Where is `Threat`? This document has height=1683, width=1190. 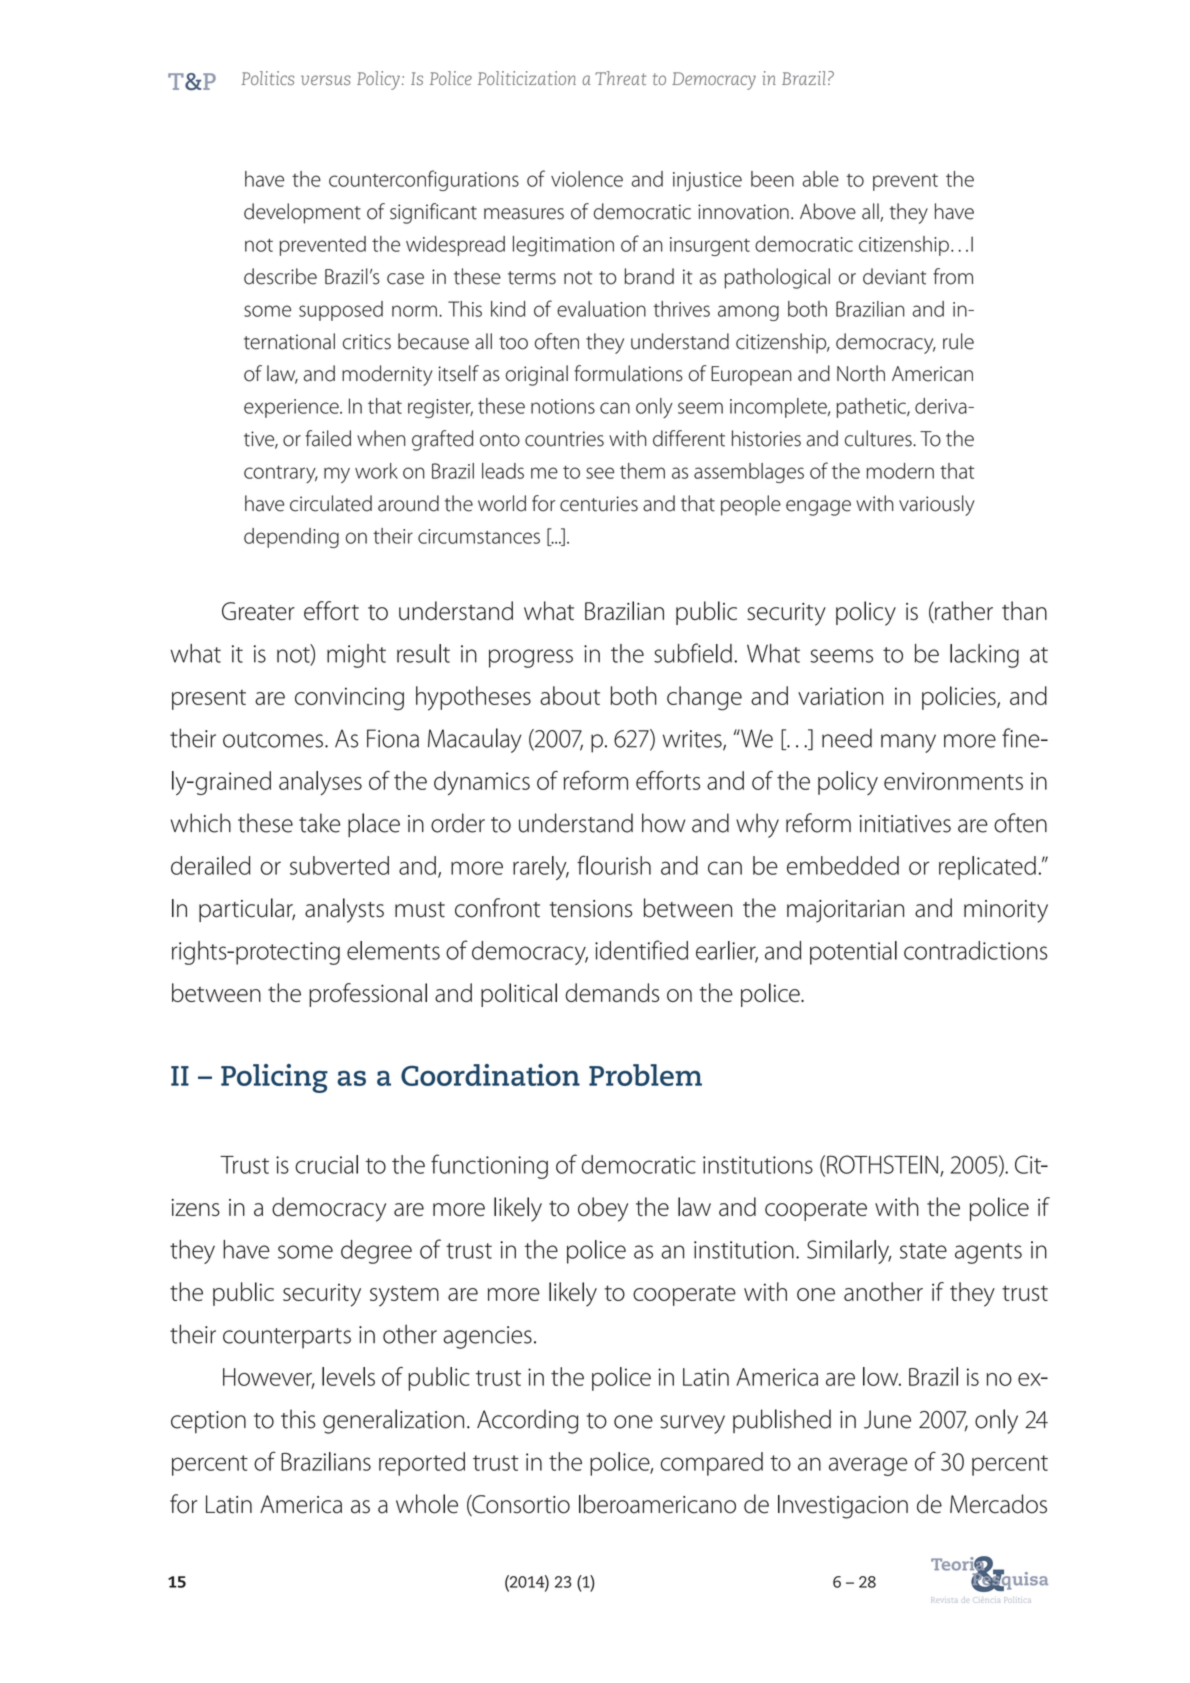 Threat is located at coordinates (620, 78).
